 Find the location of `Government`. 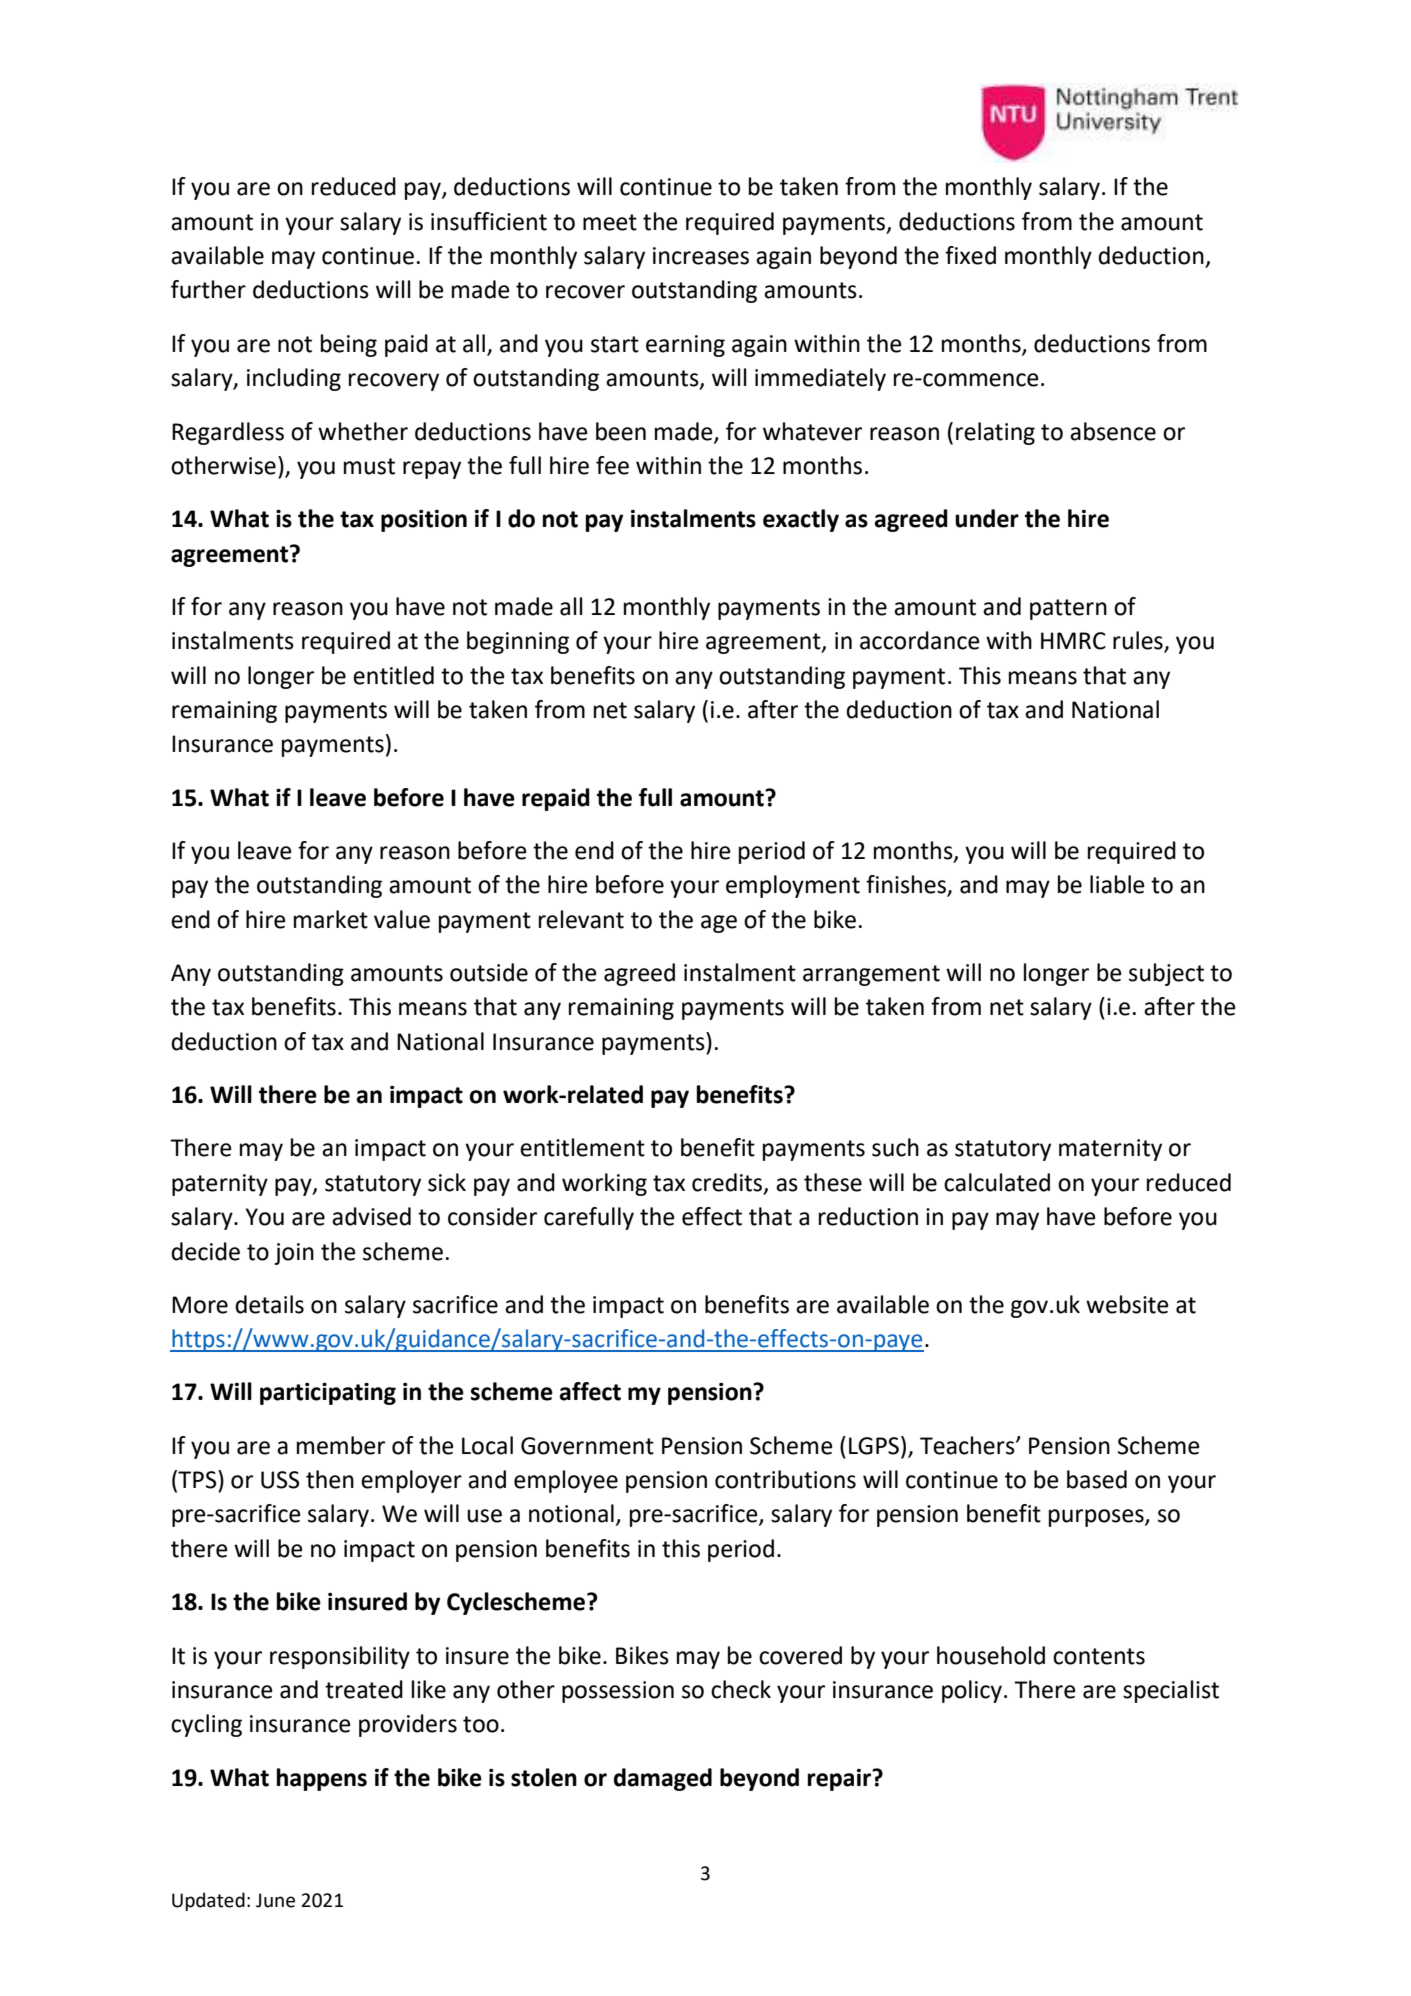

Government is located at coordinates (587, 1446).
